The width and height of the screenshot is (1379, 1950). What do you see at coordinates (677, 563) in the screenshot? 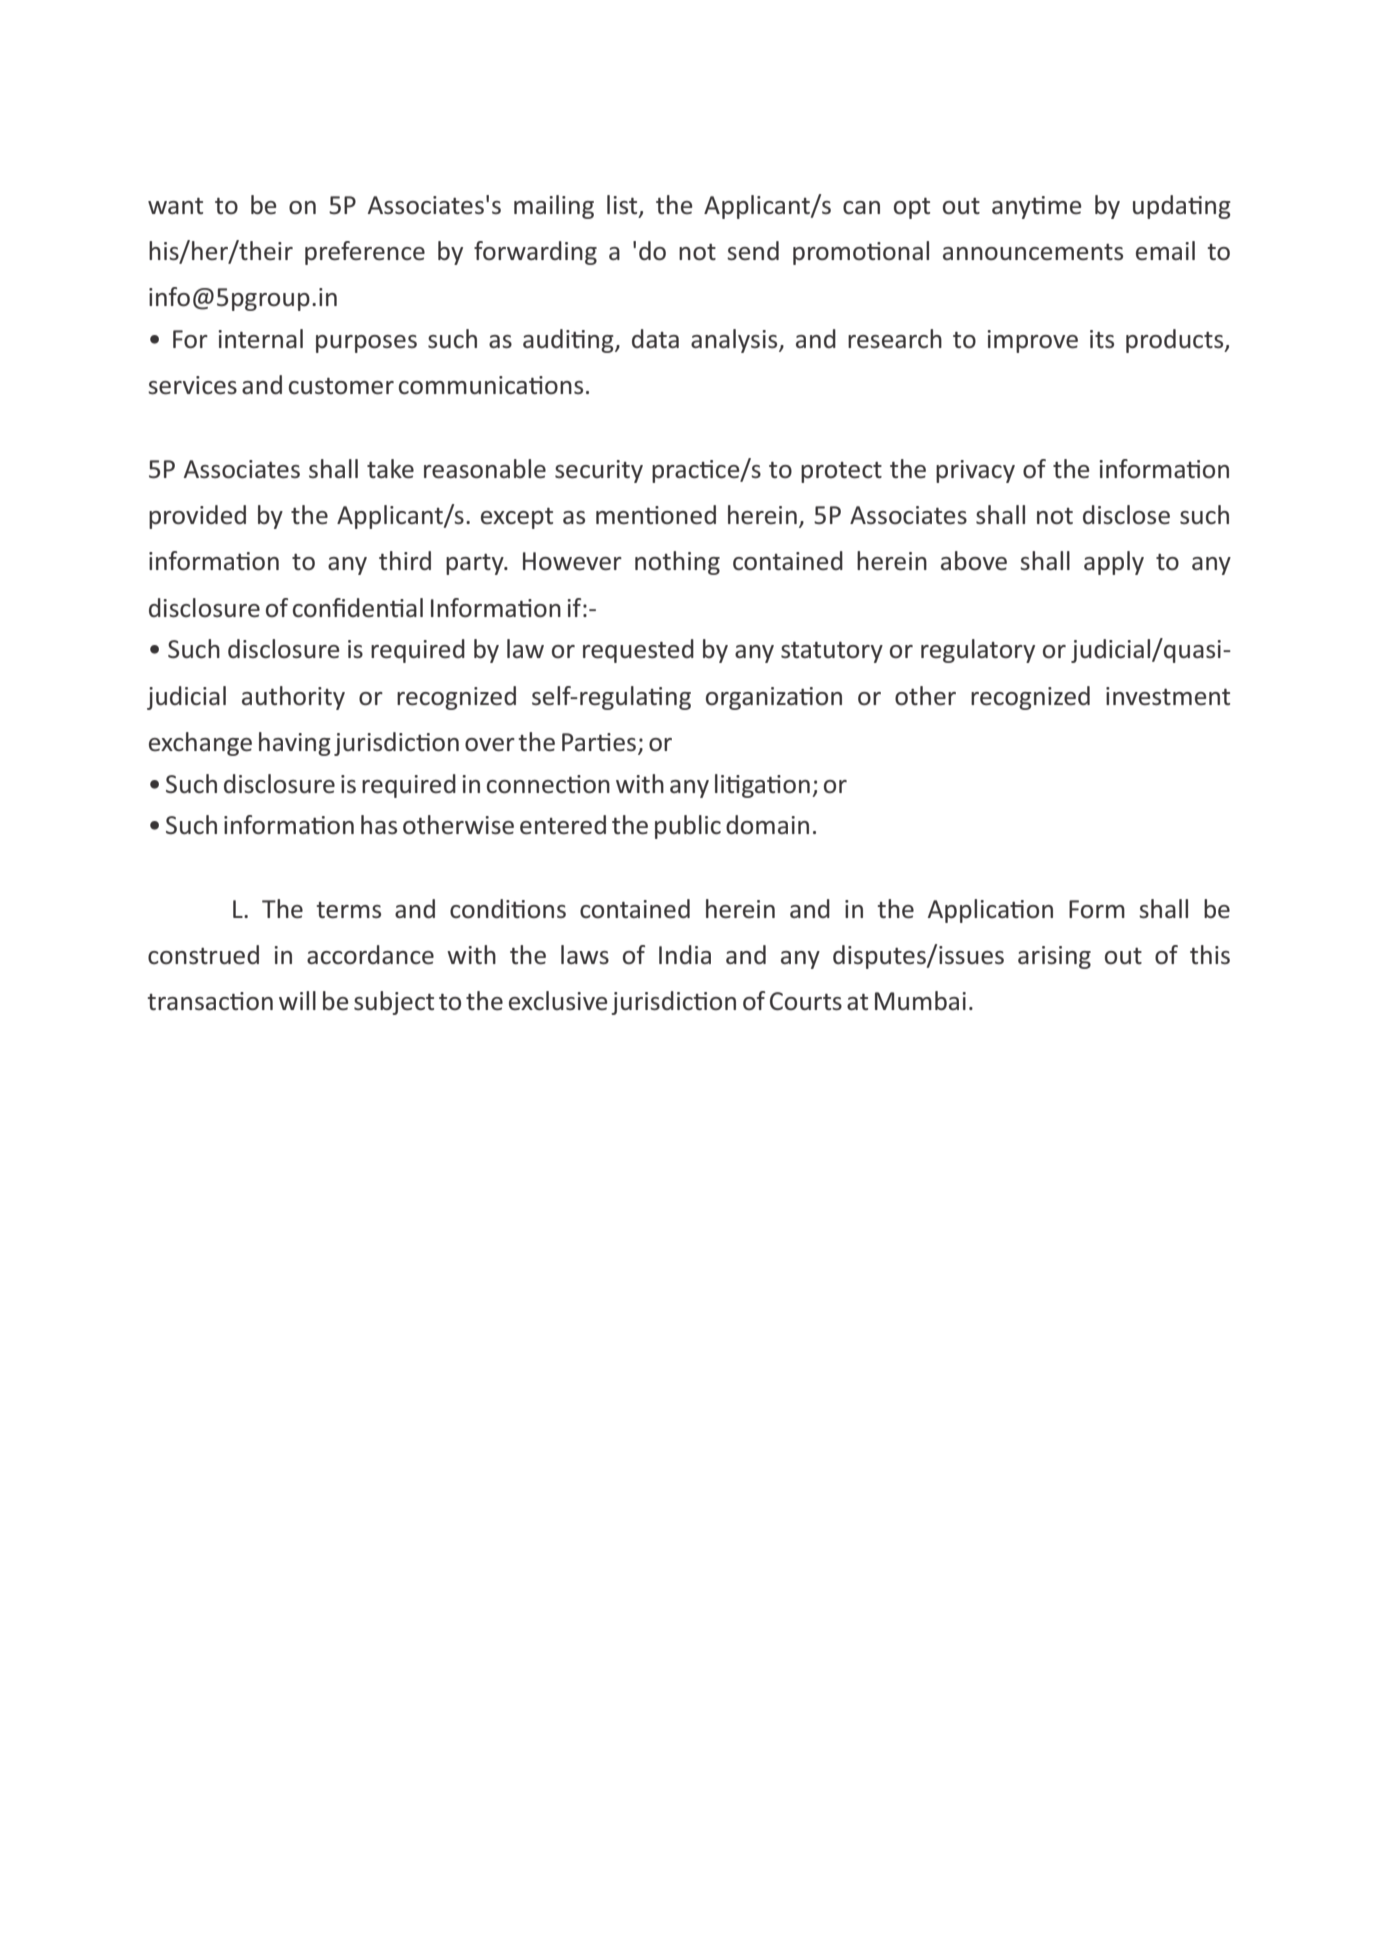
I see `nothing` at bounding box center [677, 563].
